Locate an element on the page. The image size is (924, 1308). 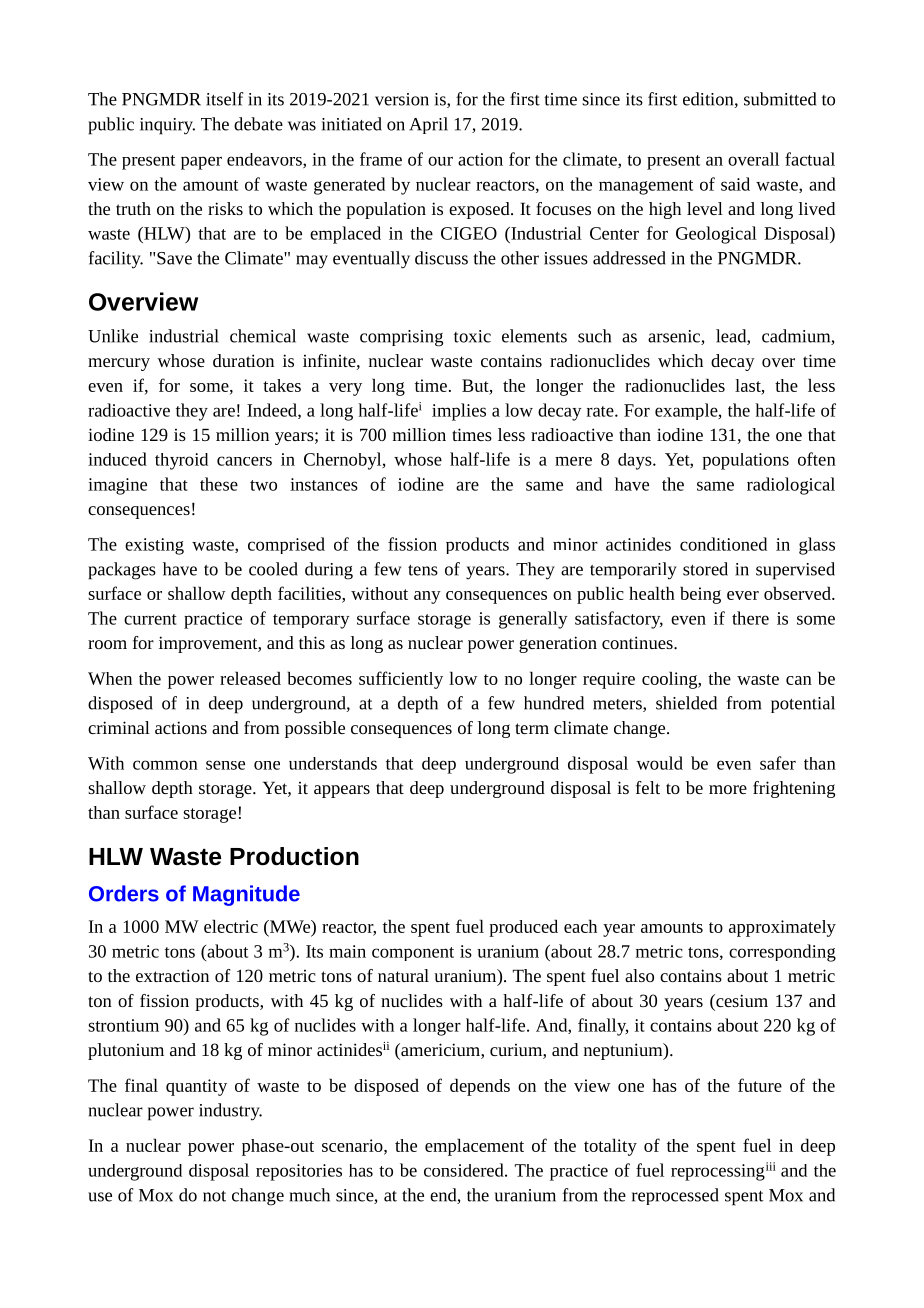
April is located at coordinates (428, 125).
